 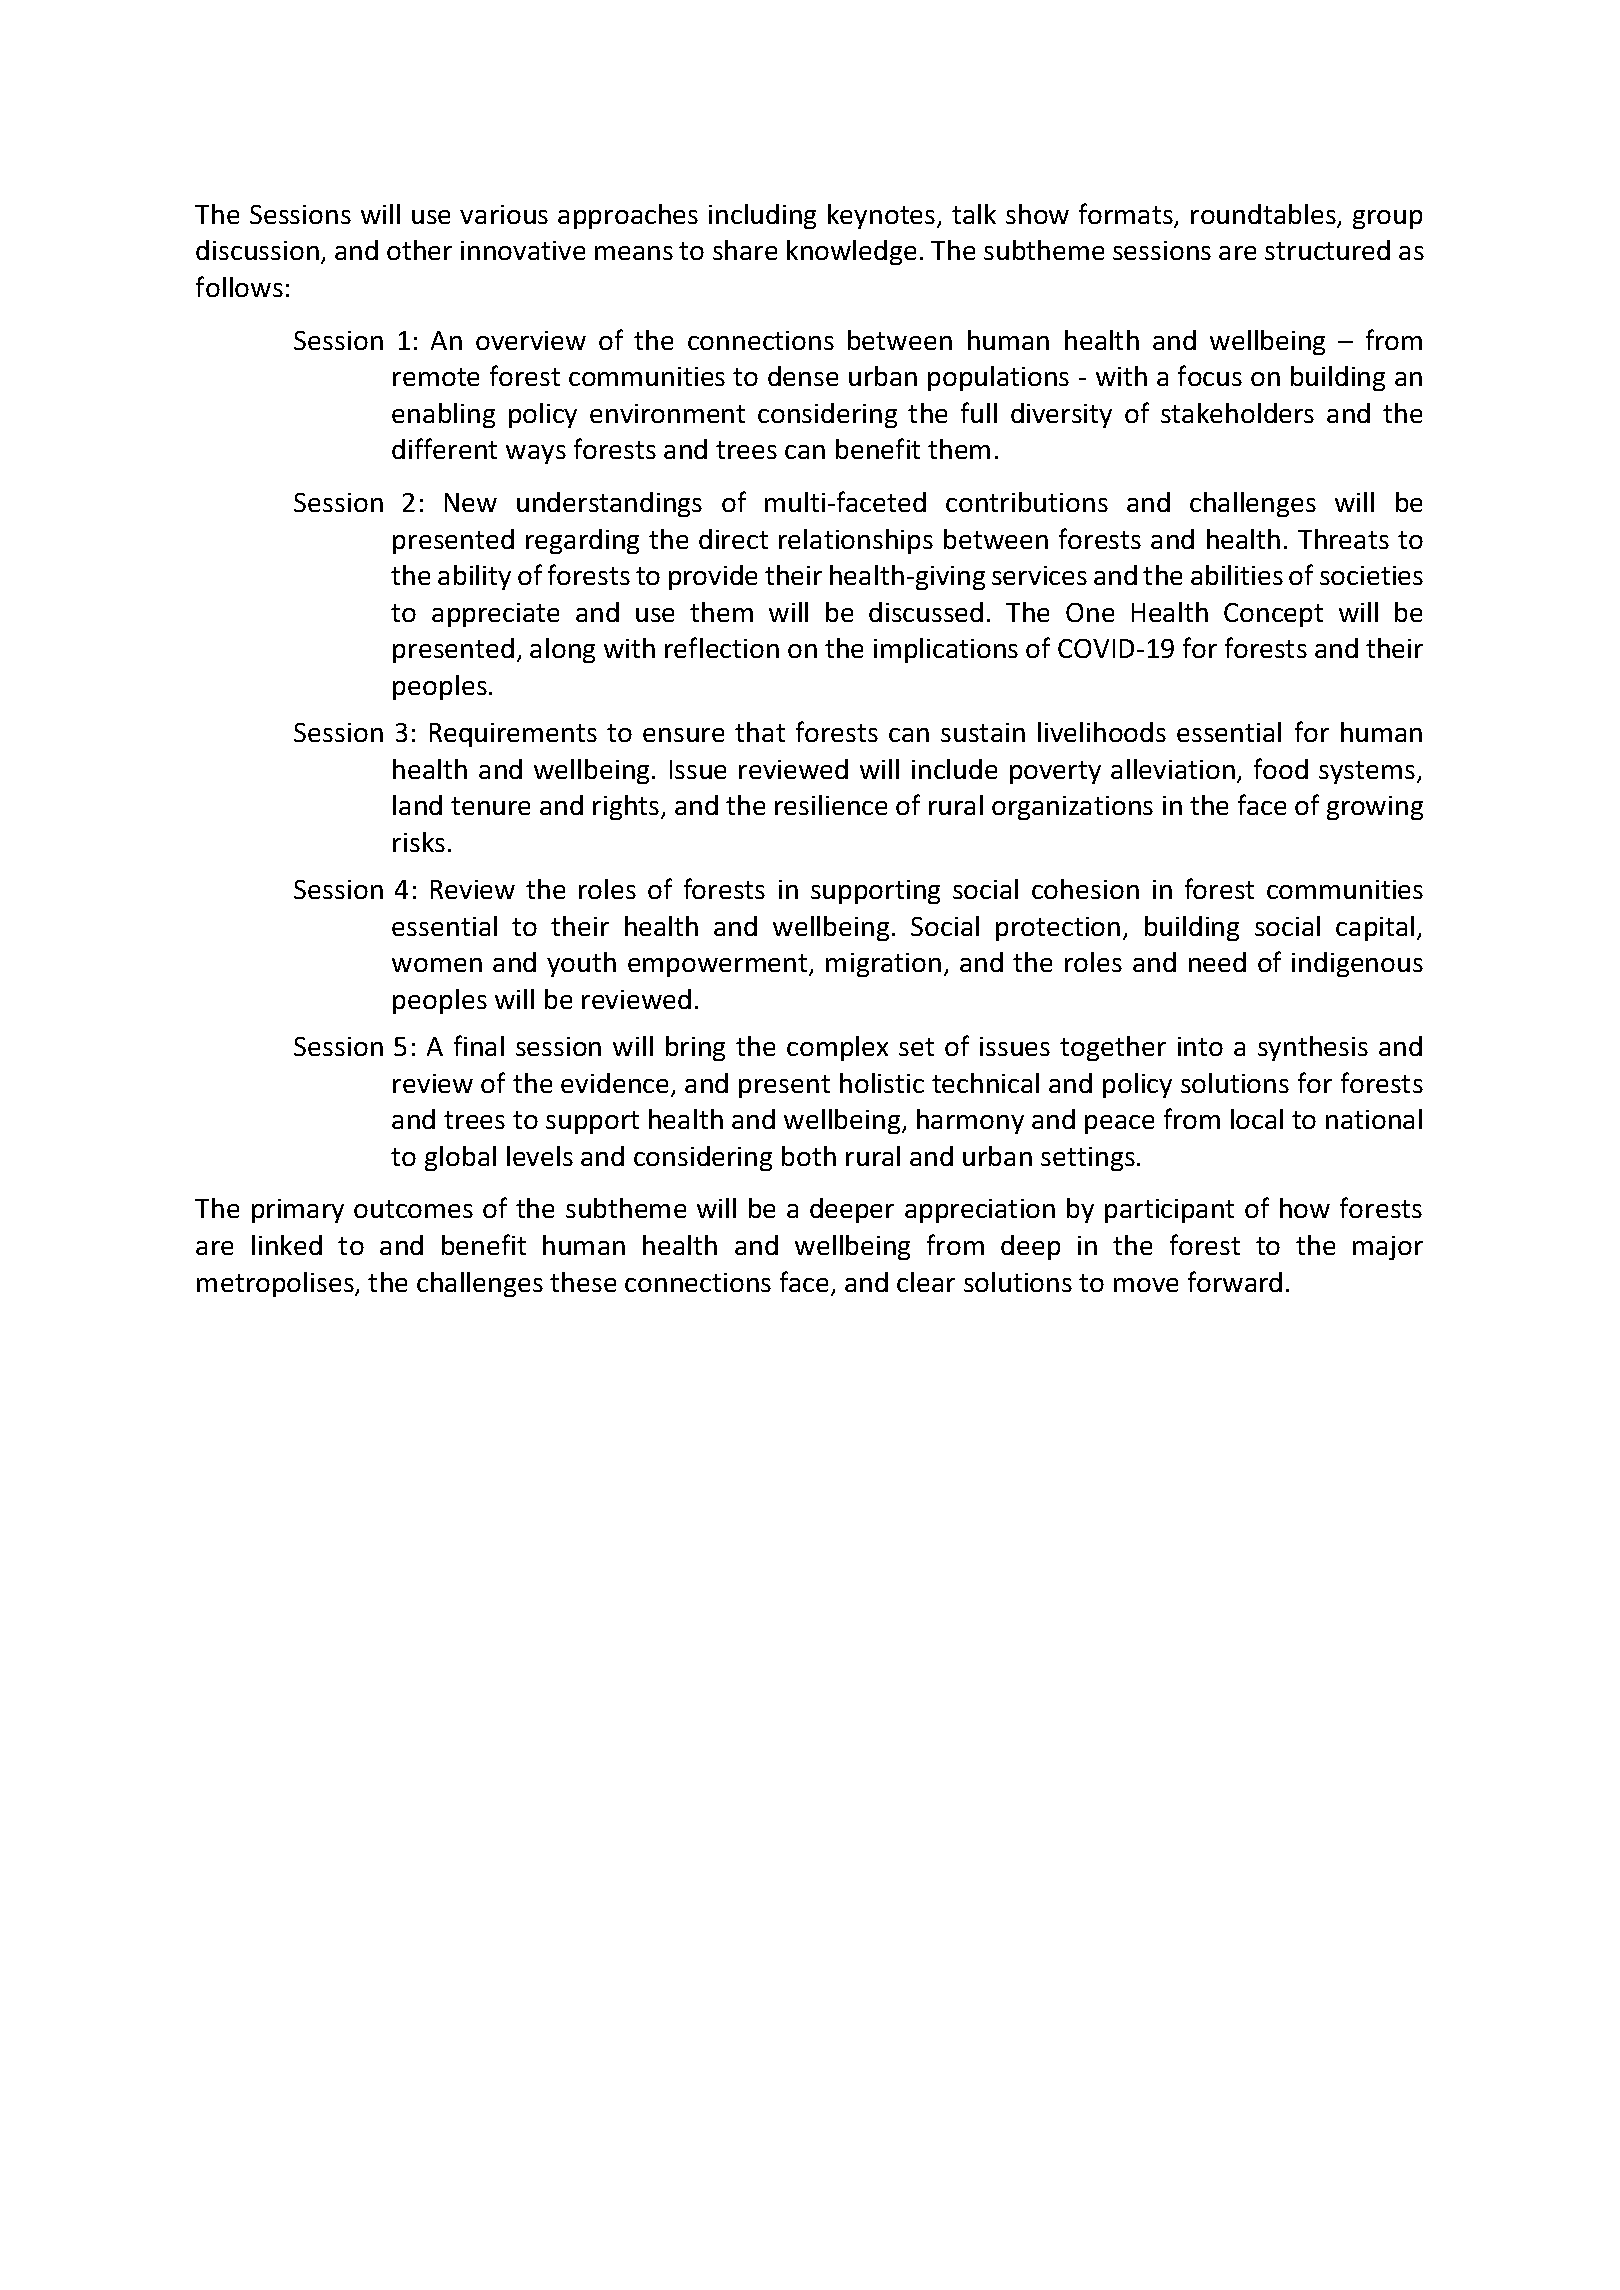 What do you see at coordinates (851, 252) in the screenshot?
I see `knowledge` at bounding box center [851, 252].
